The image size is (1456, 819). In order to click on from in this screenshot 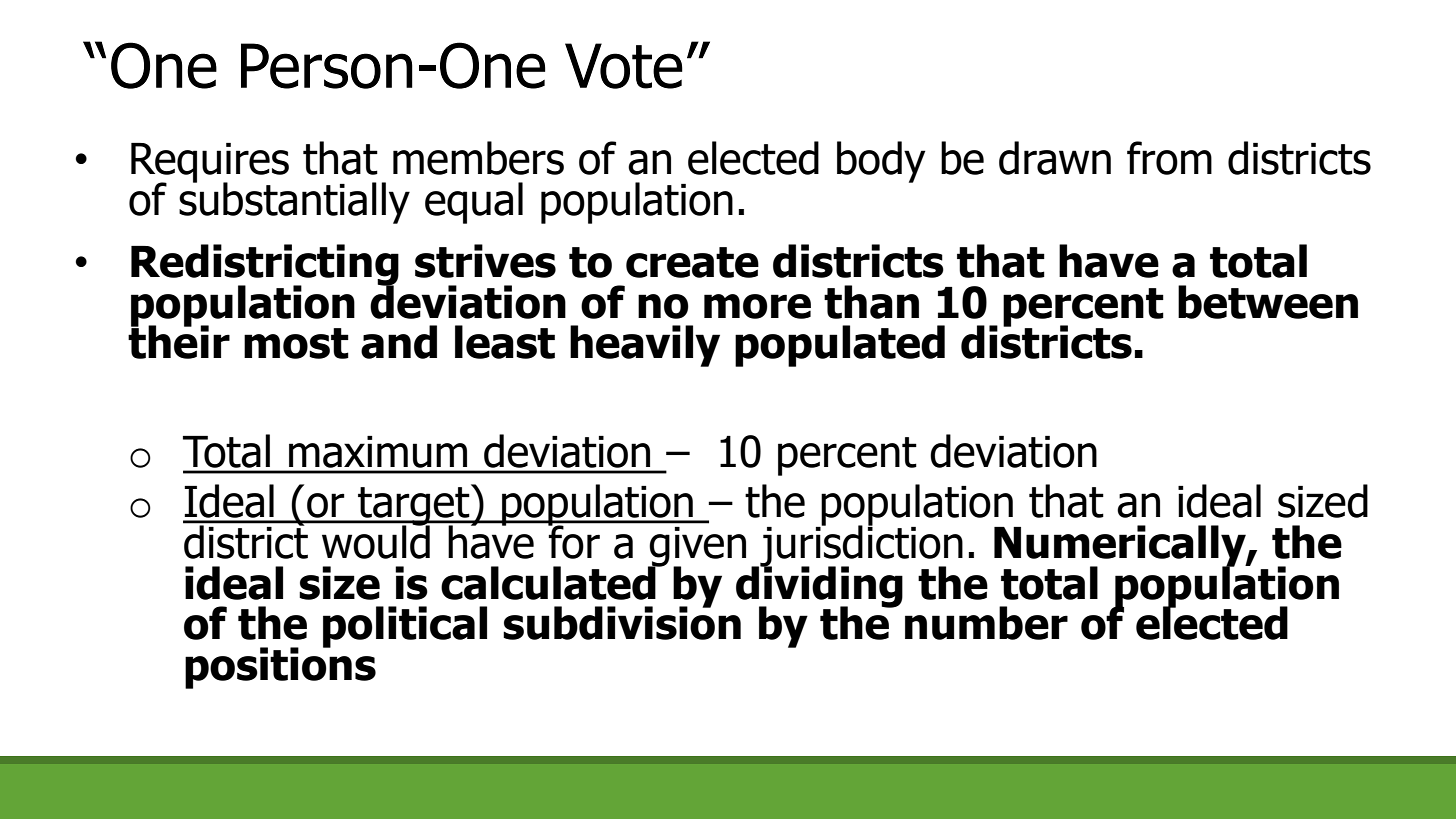, I will do `click(1169, 158)`.
